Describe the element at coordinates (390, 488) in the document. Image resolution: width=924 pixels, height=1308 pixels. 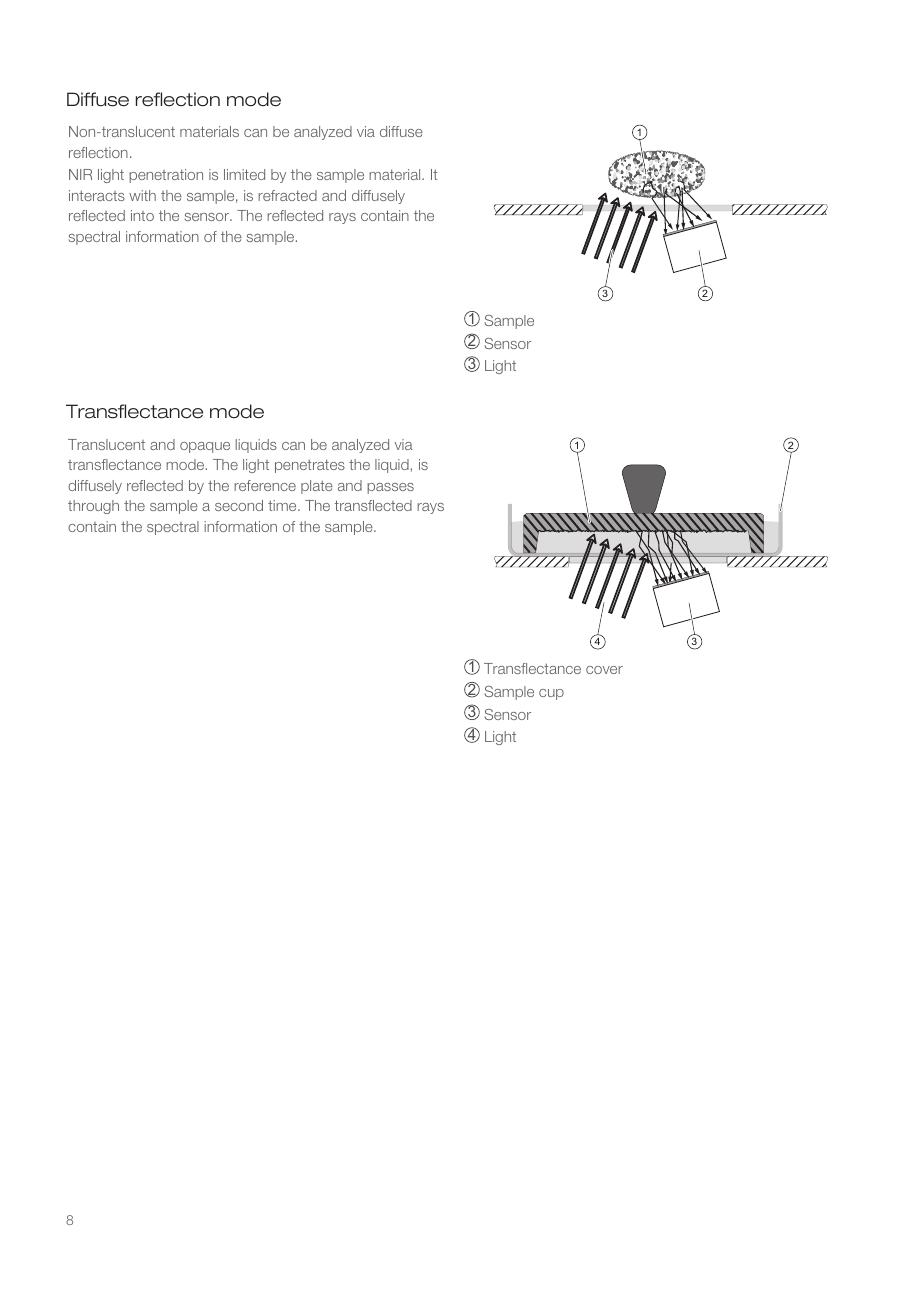
I see `passes` at that location.
